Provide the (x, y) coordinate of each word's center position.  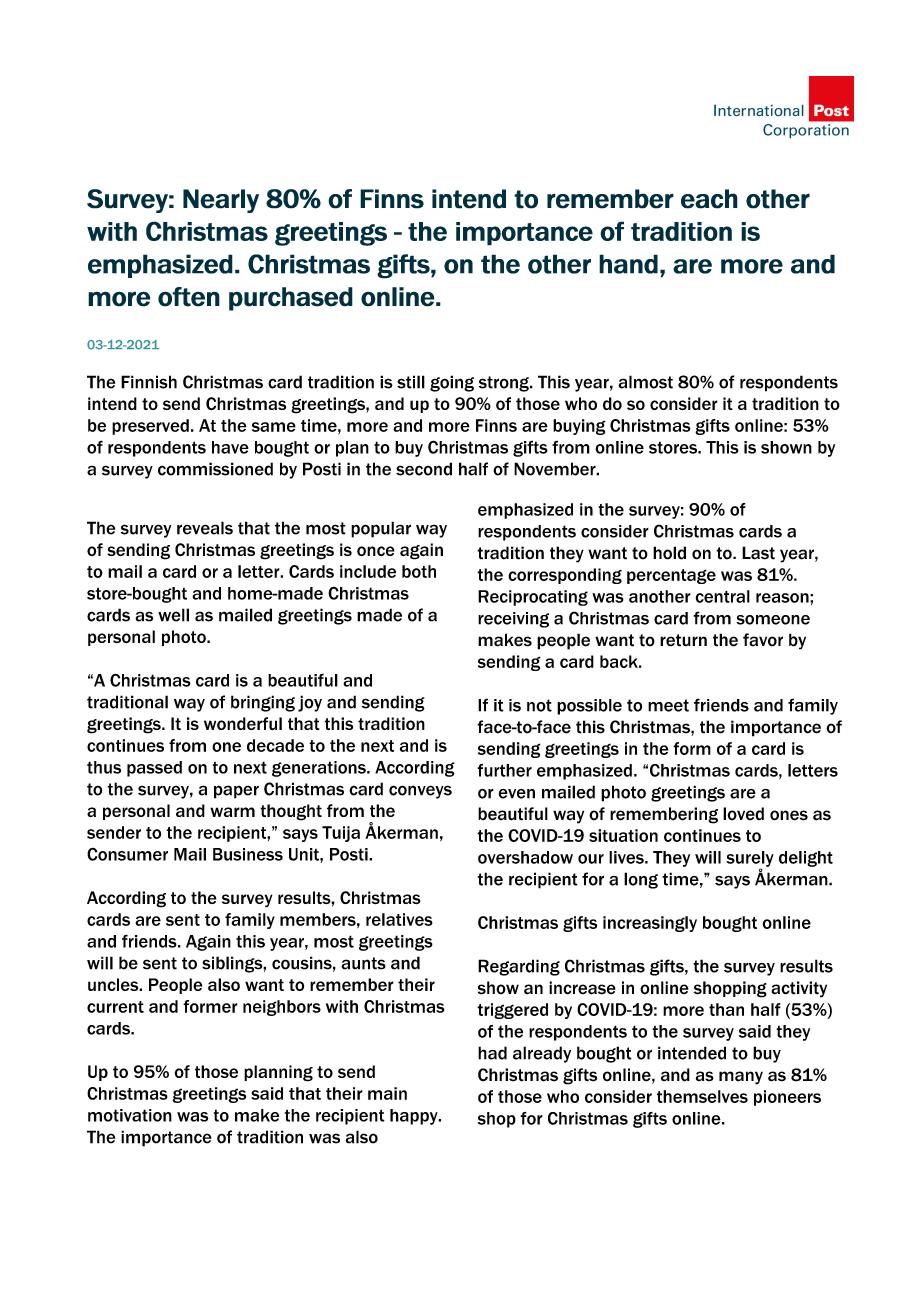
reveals (205, 528)
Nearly (221, 201)
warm (232, 812)
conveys (420, 792)
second (424, 469)
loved (743, 814)
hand (628, 264)
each (709, 199)
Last (758, 553)
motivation (130, 1115)
